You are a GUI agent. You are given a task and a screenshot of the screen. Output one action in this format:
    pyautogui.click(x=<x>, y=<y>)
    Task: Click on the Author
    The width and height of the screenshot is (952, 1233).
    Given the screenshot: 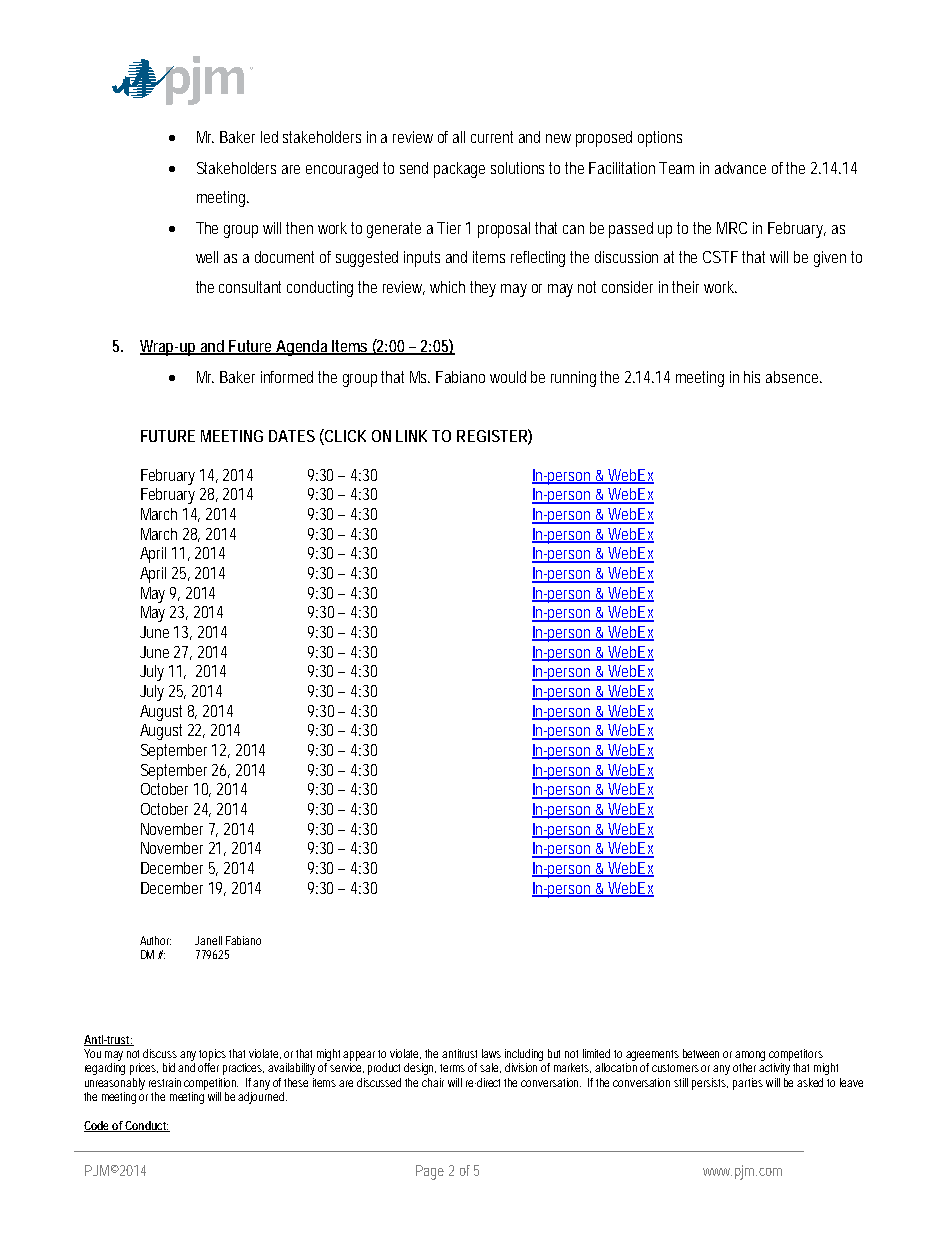 What is the action you would take?
    pyautogui.click(x=155, y=940)
